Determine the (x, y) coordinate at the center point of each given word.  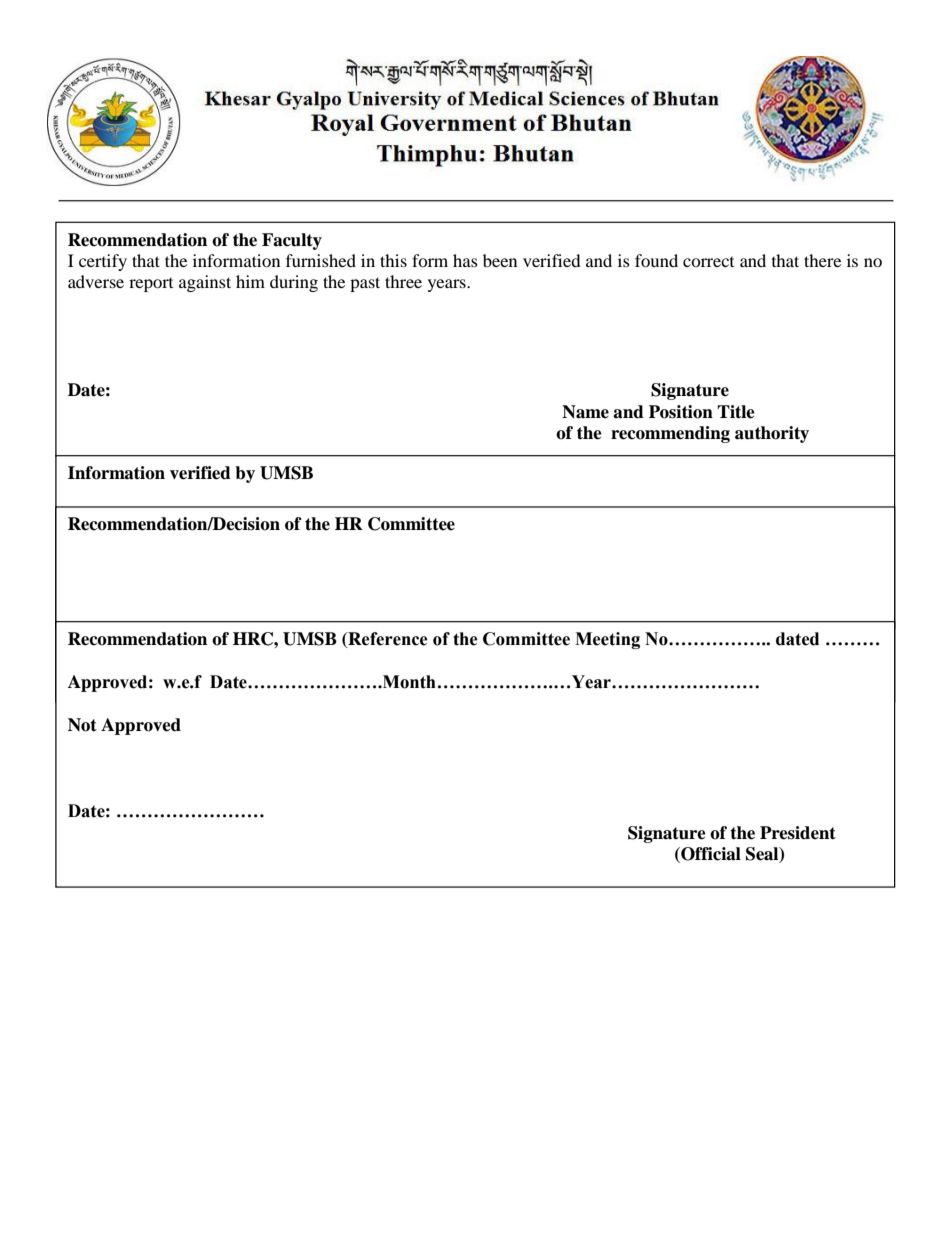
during (294, 283)
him (250, 281)
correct (708, 262)
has (465, 260)
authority (772, 434)
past (365, 284)
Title (736, 412)
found (656, 260)
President (798, 833)
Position (681, 412)
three (403, 281)
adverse (96, 281)
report (151, 285)
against (205, 283)
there (822, 260)
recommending (670, 434)
